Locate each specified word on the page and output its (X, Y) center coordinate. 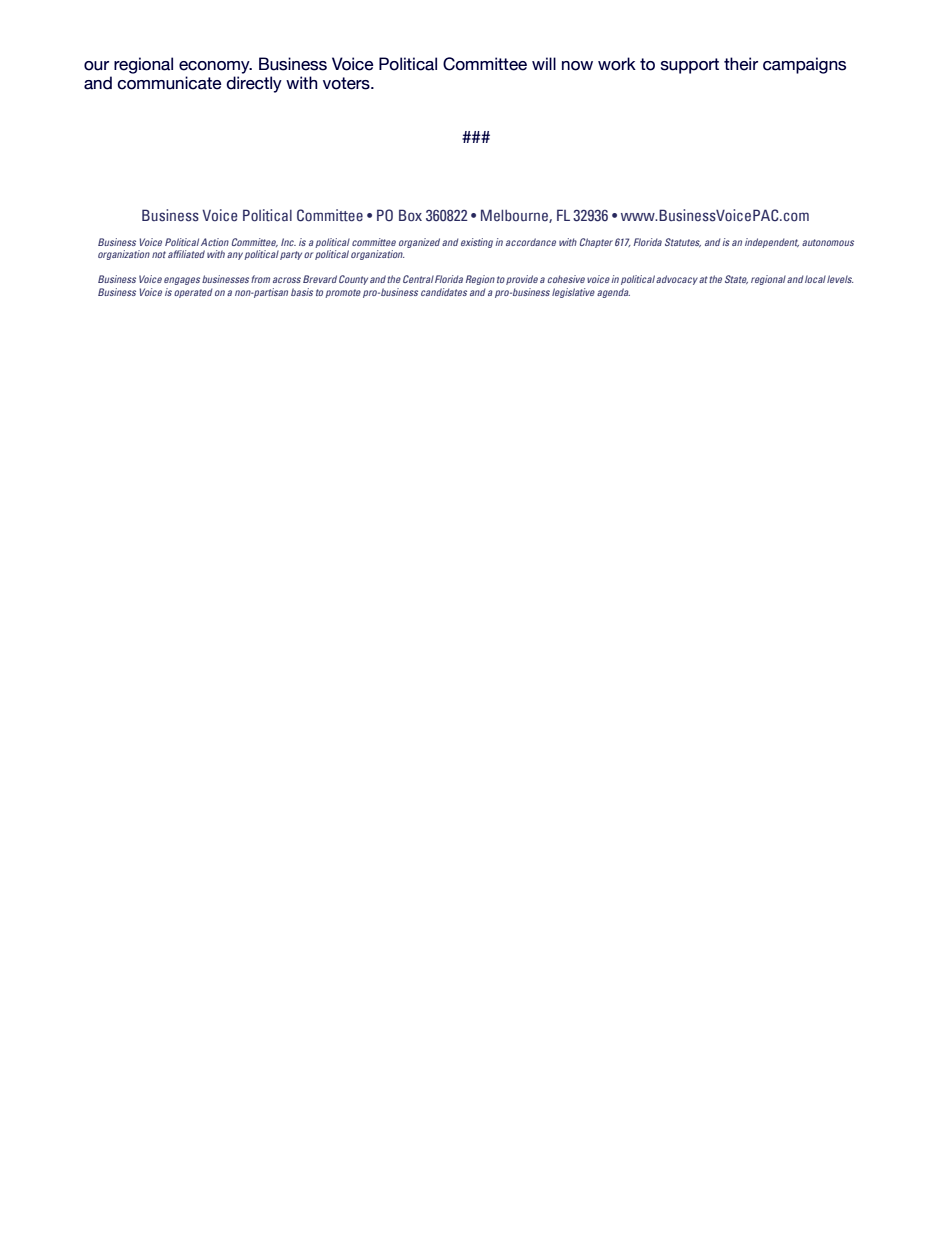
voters (347, 83)
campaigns (804, 65)
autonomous (828, 242)
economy (215, 67)
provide (522, 280)
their (741, 64)
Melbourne (515, 216)
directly (254, 84)
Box (410, 215)
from (260, 279)
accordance (531, 242)
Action (215, 242)
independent (772, 243)
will (544, 63)
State (736, 279)
